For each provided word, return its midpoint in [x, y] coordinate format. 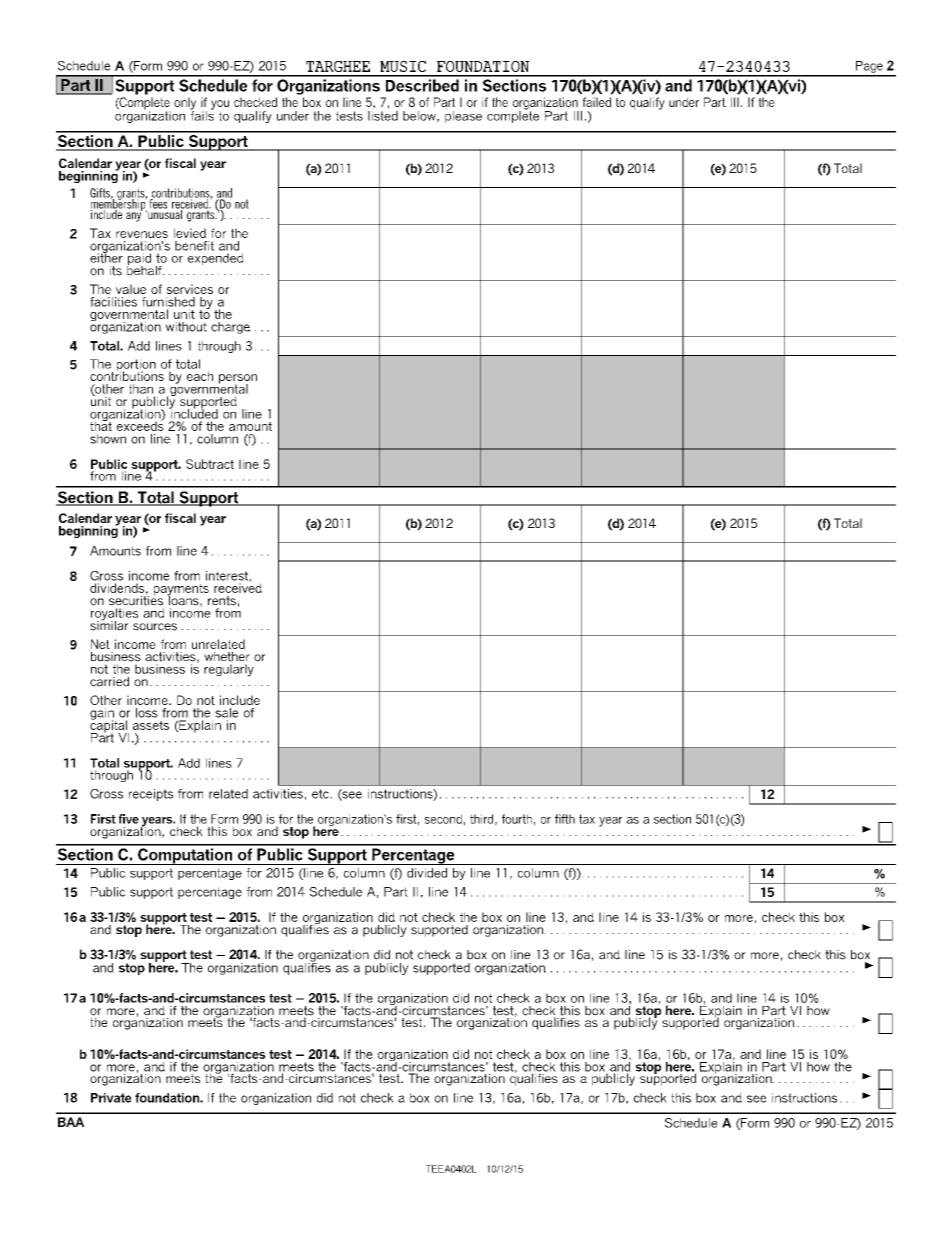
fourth [517, 819]
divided [427, 873]
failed [596, 102]
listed [383, 116]
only [185, 104]
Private [111, 1098]
